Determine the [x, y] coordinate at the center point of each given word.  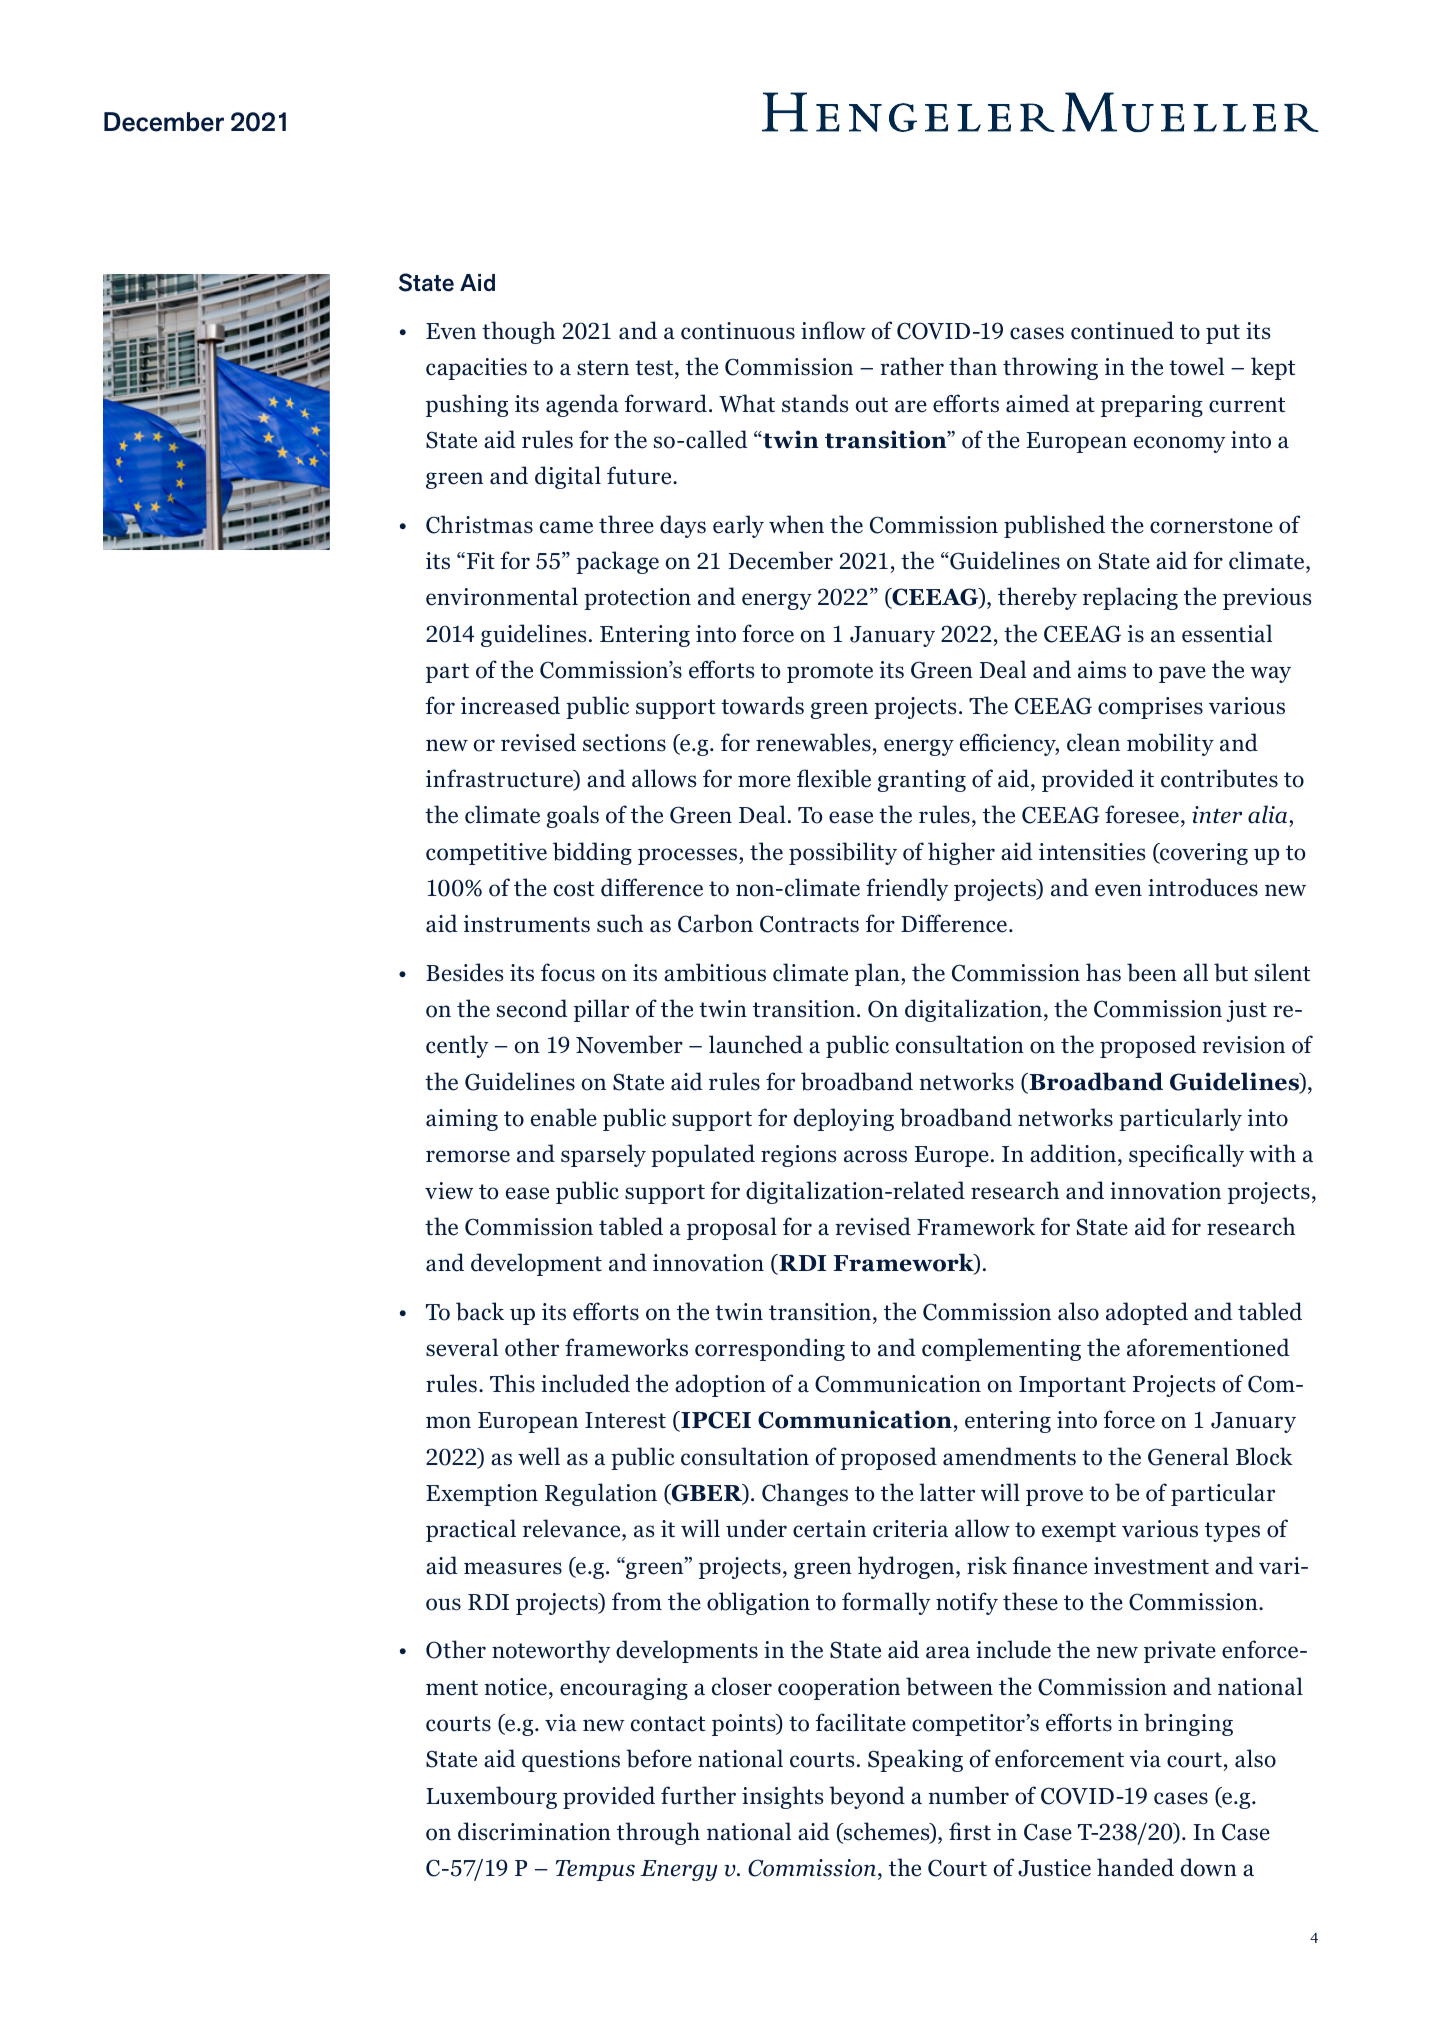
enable [564, 1117]
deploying [844, 1119]
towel [1196, 366]
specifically [1186, 1155]
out [872, 405]
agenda [582, 405]
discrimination [534, 1831]
